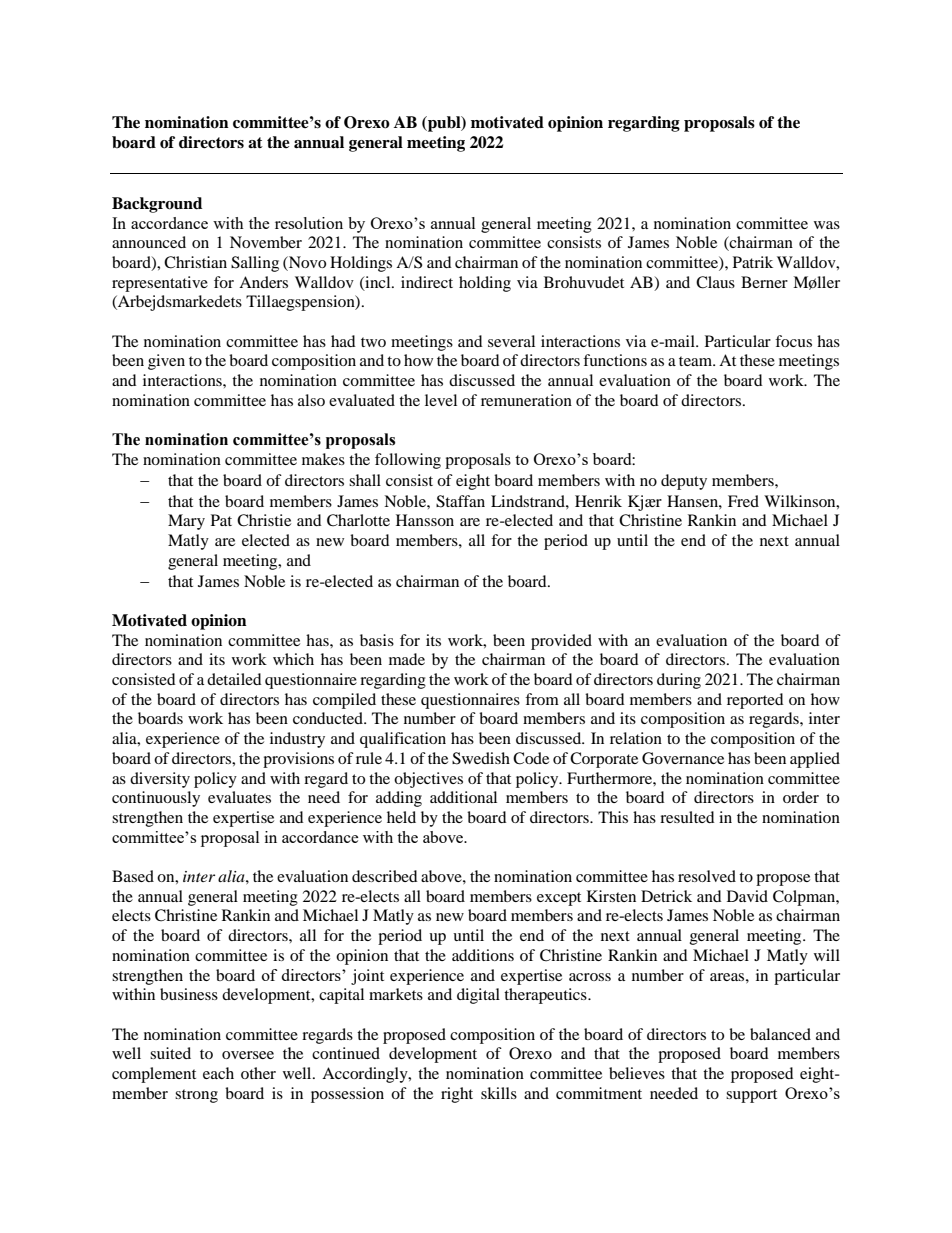 This document has width=952, height=1233. I want to click on November, so click(266, 242).
